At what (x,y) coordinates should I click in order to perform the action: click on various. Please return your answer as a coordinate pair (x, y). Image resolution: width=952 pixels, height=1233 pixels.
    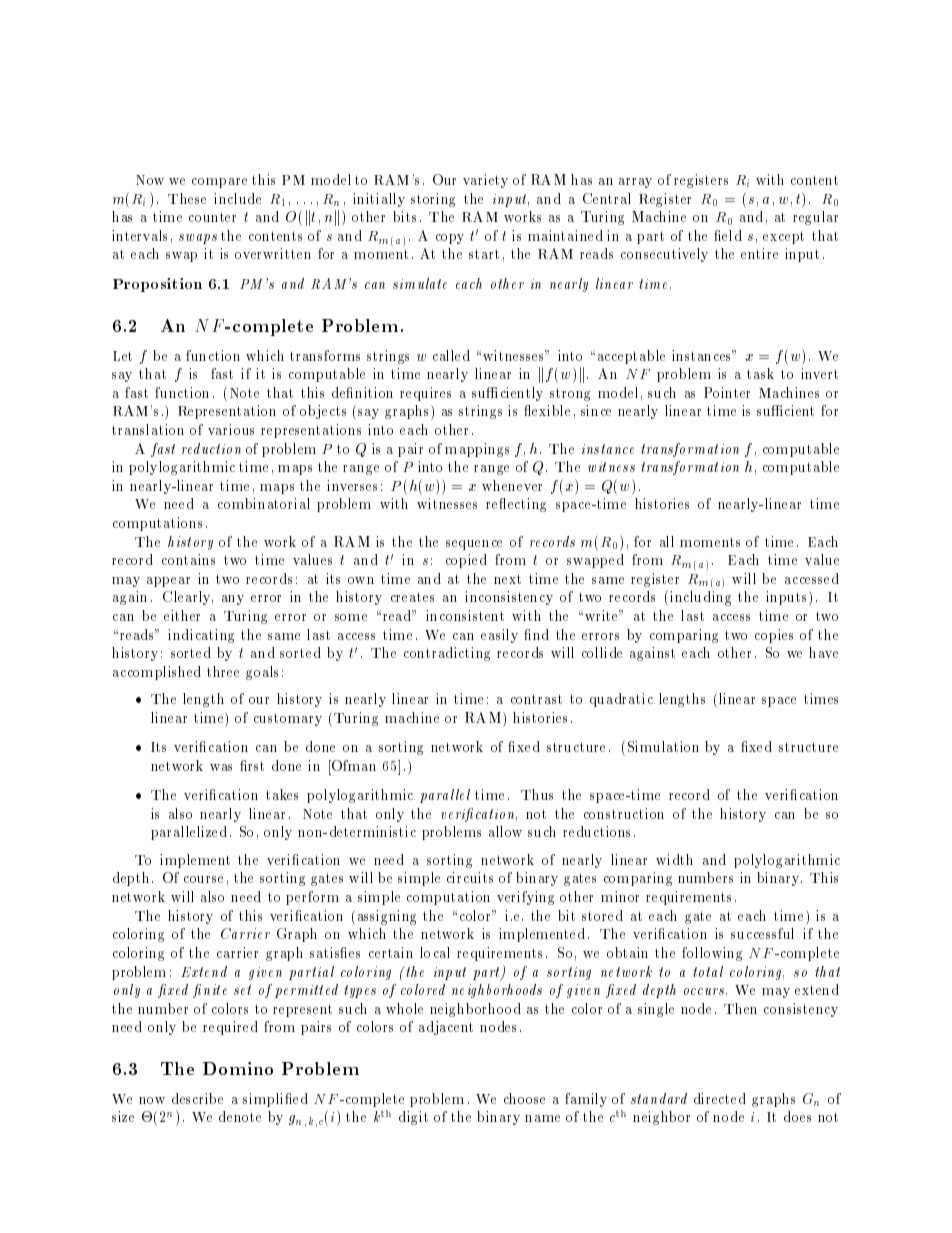
    Looking at the image, I should click on (231, 429).
